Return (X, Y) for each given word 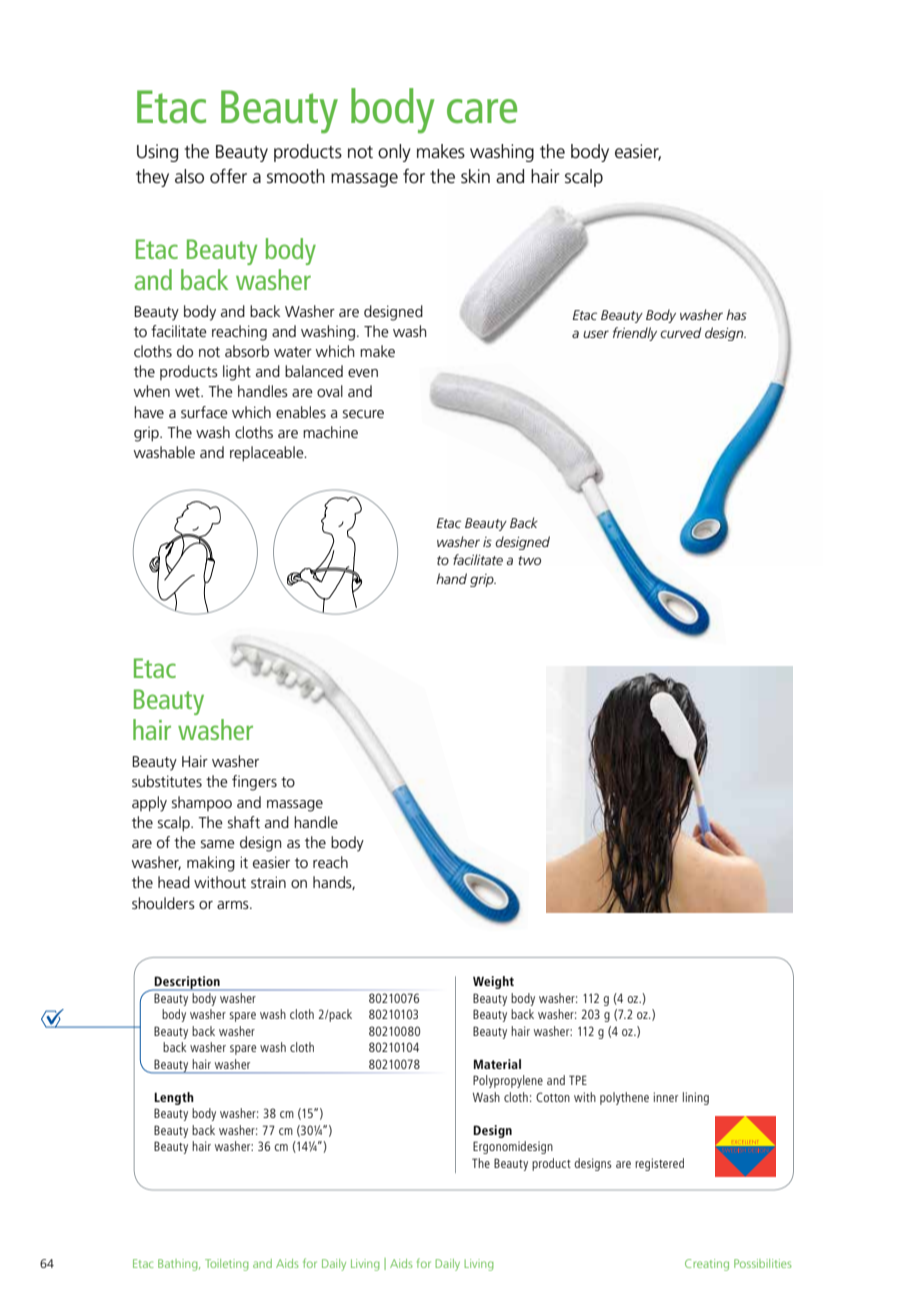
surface (204, 412)
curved (680, 332)
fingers (254, 783)
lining (696, 1098)
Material (497, 1064)
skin (475, 176)
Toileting (227, 1265)
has (736, 314)
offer (228, 176)
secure (363, 414)
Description (187, 983)
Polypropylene (508, 1081)
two (529, 560)
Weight (493, 982)
